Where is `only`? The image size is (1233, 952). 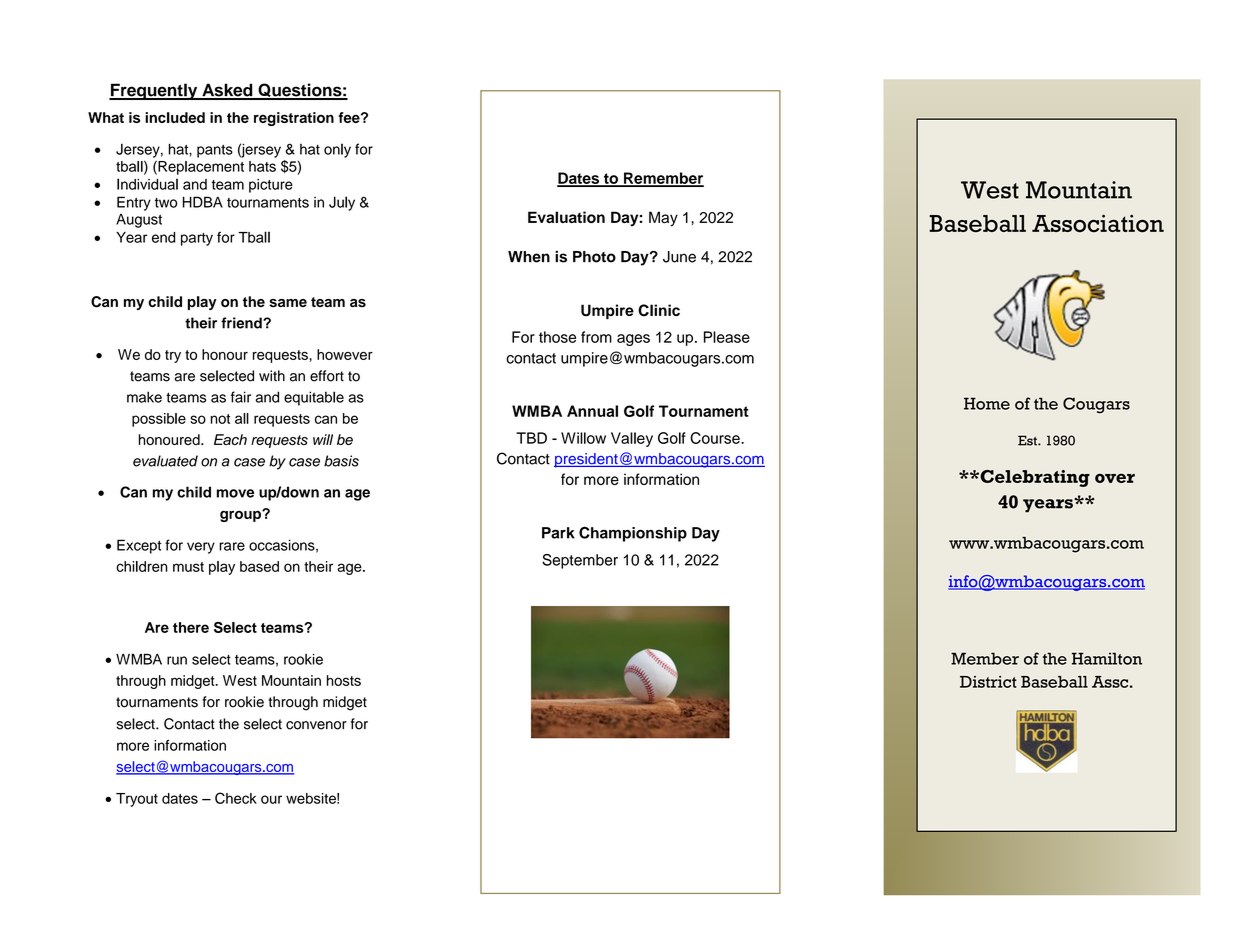 only is located at coordinates (337, 150).
